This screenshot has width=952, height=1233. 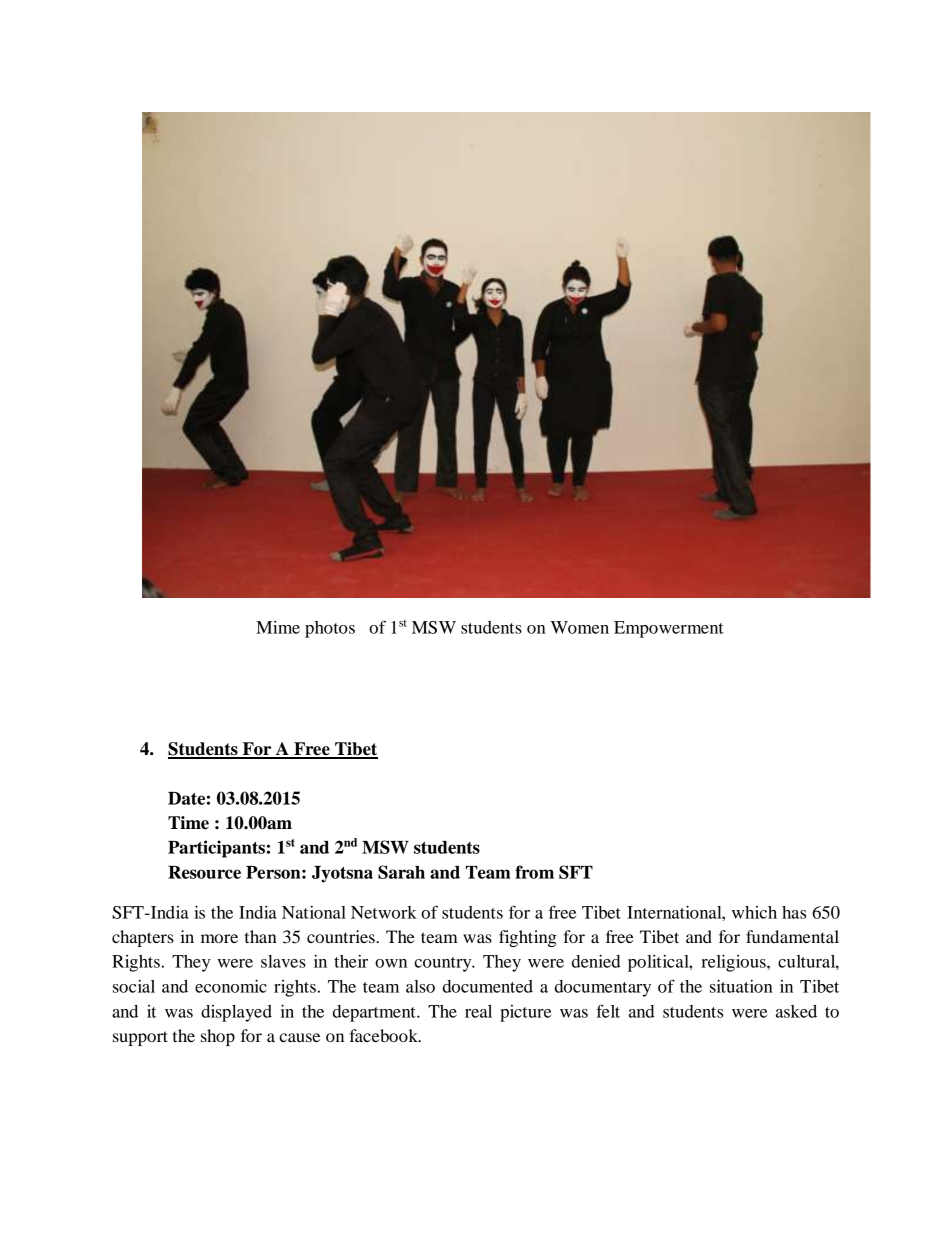 What do you see at coordinates (478, 1011) in the screenshot?
I see `real` at bounding box center [478, 1011].
